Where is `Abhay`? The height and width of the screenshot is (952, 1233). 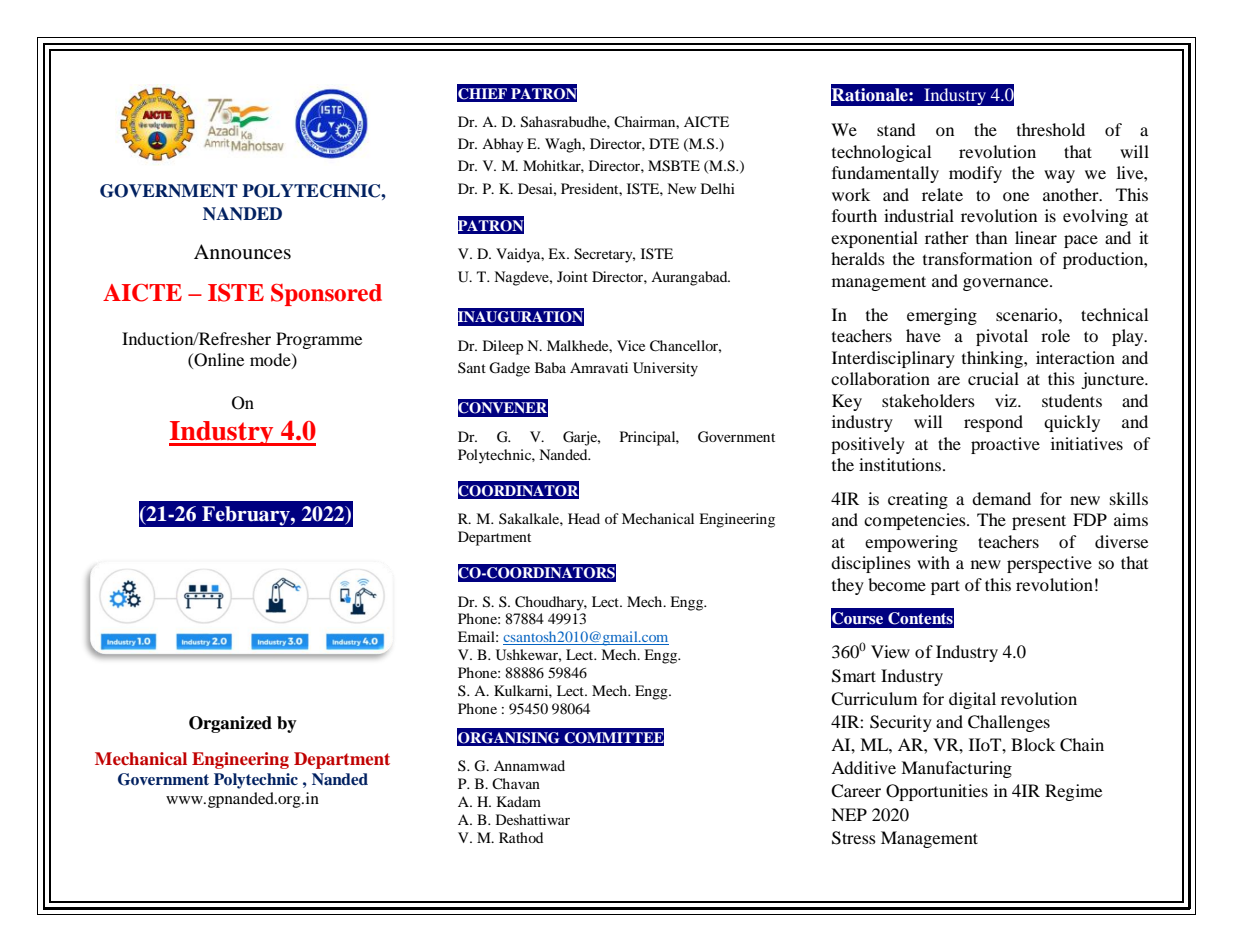
Abhay is located at coordinates (503, 145).
